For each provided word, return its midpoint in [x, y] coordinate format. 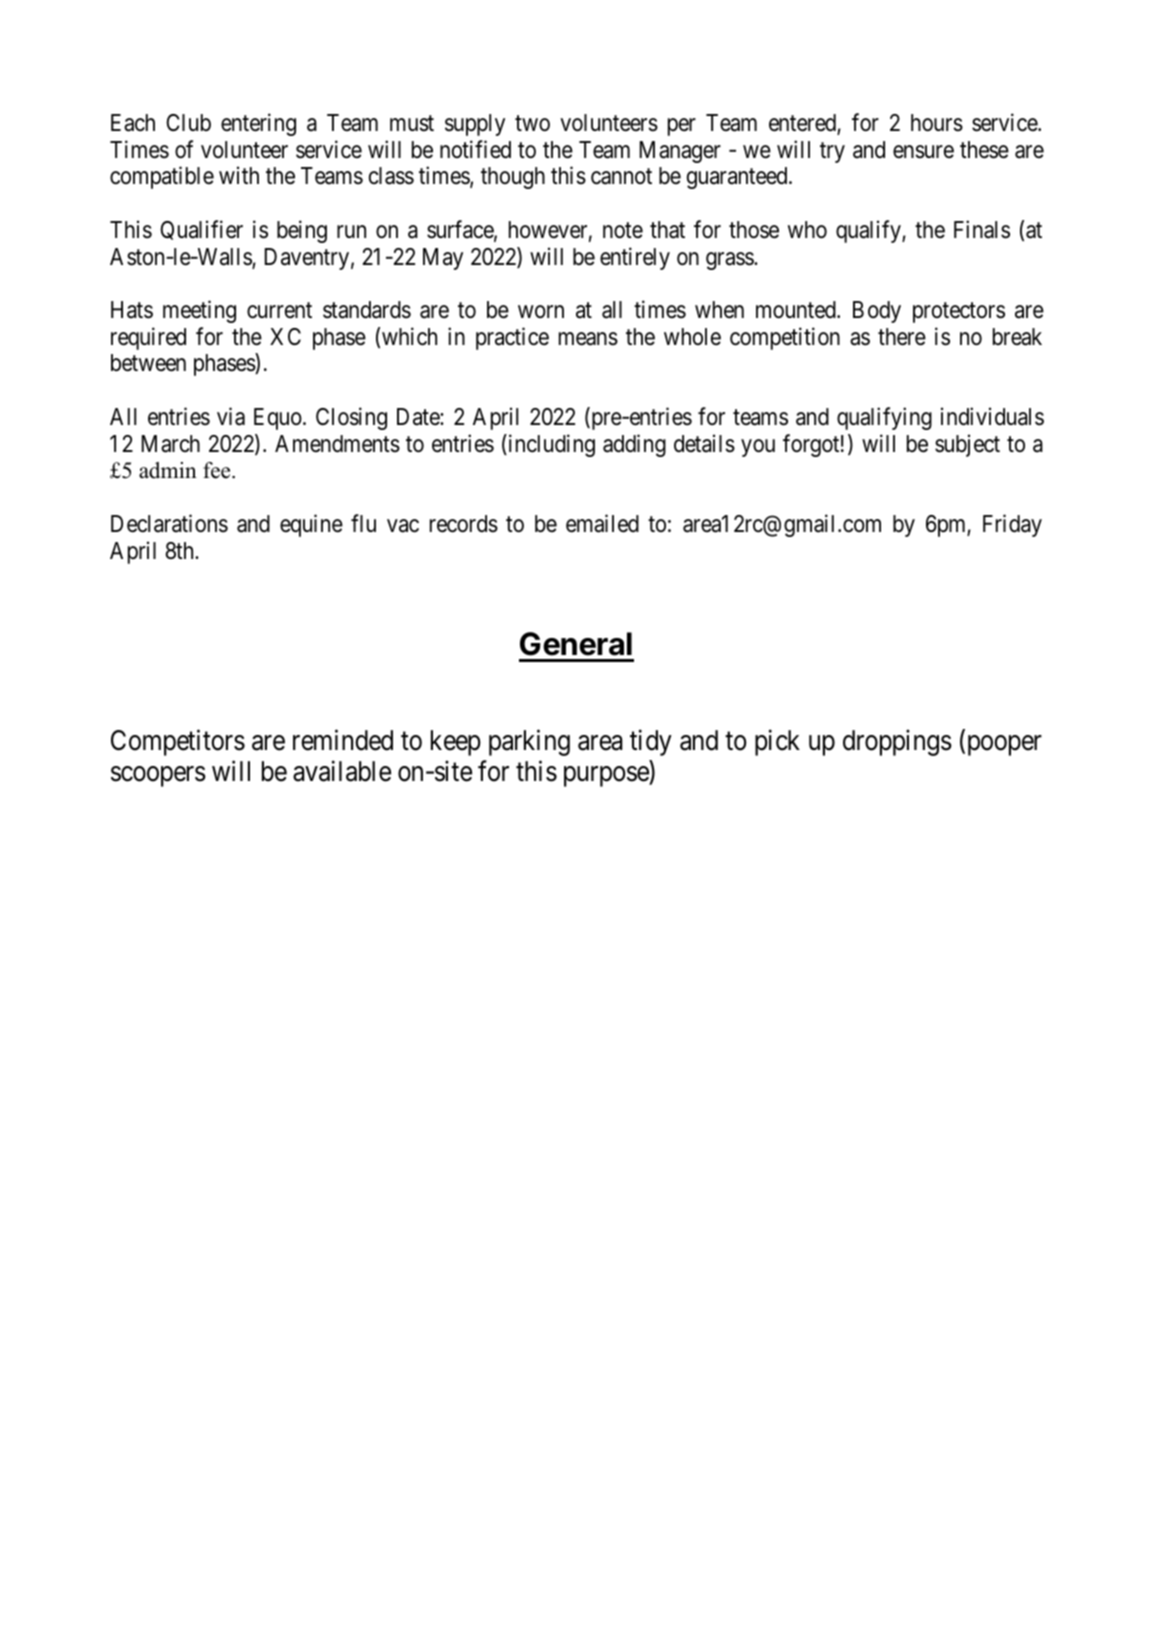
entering [258, 124]
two [532, 123]
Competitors [178, 742]
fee [218, 470]
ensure [923, 152]
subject [967, 445]
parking [529, 742]
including [550, 445]
